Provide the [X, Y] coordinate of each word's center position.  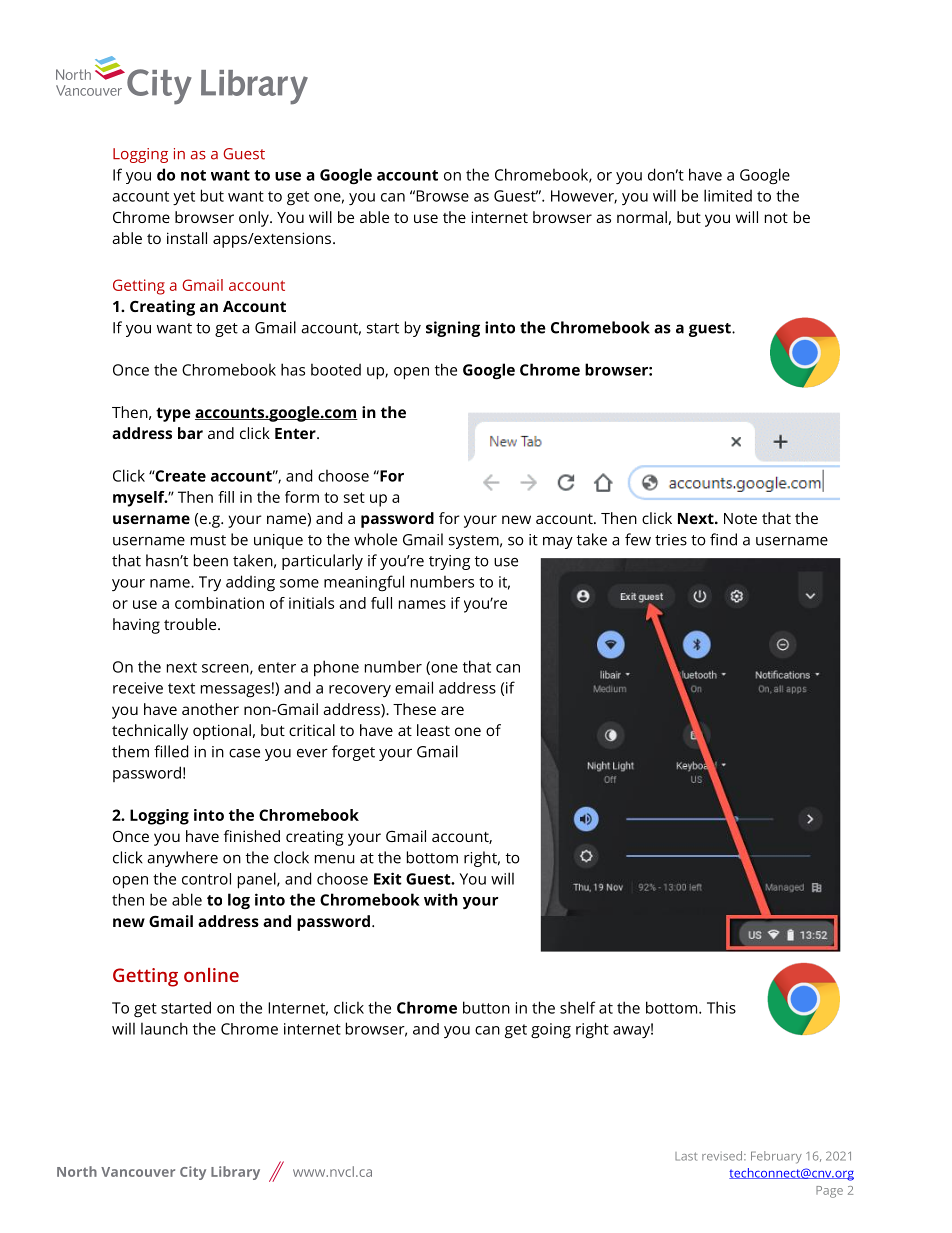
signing [453, 329]
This [721, 1007]
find [723, 539]
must [208, 540]
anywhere [182, 859]
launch [164, 1029]
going [551, 1031]
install [187, 238]
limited [728, 195]
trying [449, 562]
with [441, 899]
